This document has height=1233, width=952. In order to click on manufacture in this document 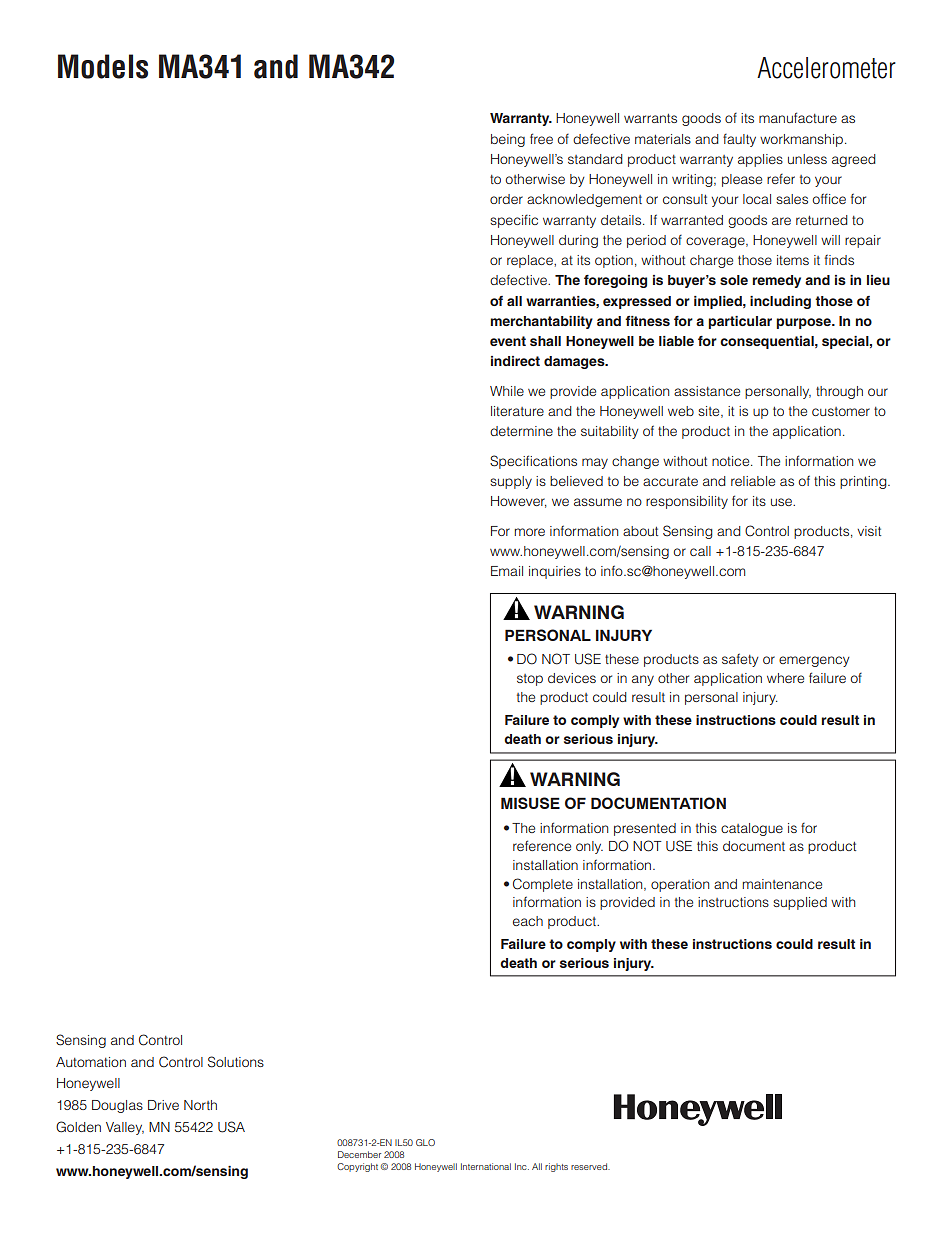, I will do `click(798, 117)`.
